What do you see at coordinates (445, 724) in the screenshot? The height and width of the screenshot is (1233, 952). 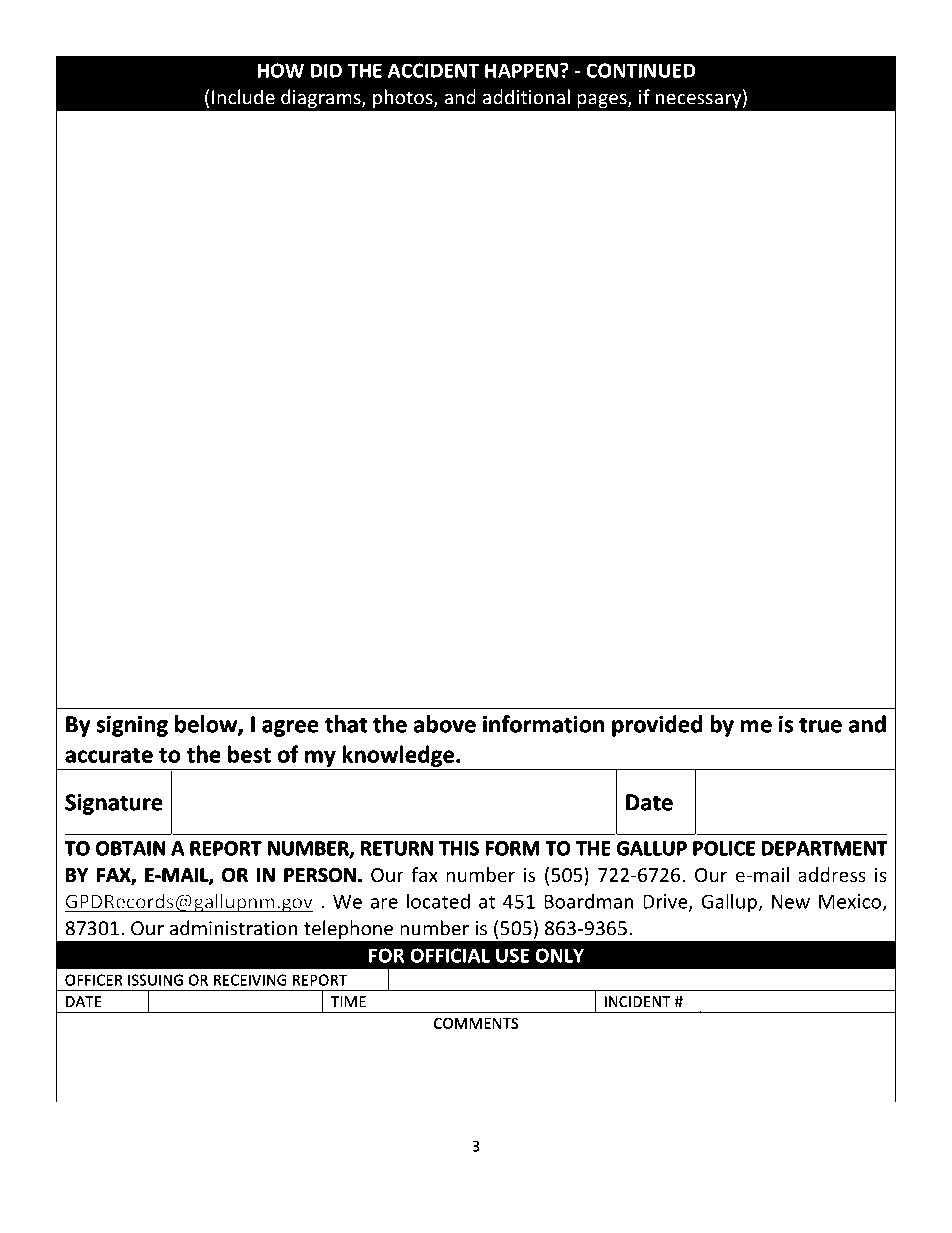 I see `above` at bounding box center [445, 724].
